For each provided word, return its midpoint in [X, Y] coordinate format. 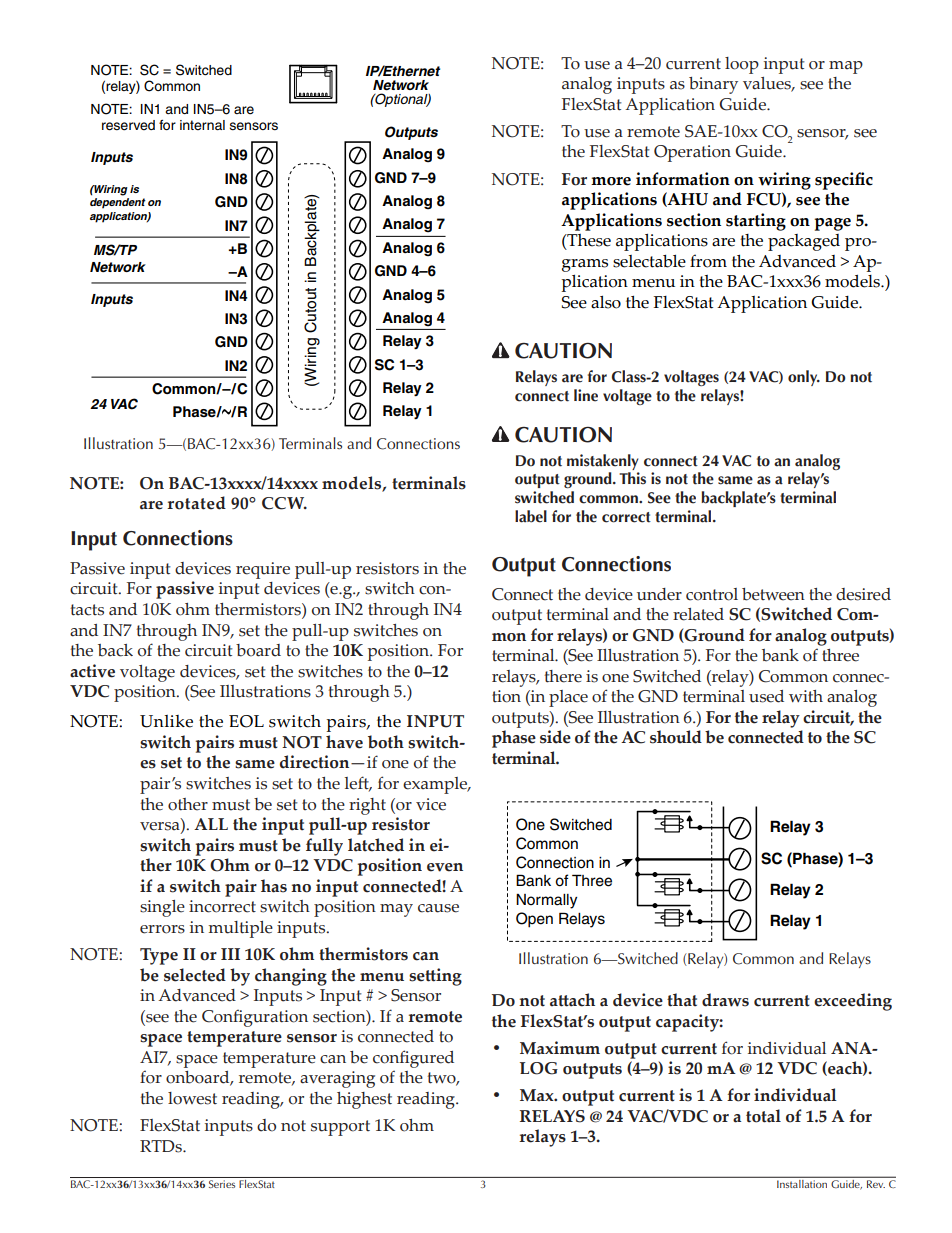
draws [725, 1000]
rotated [196, 503]
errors [162, 929]
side [555, 737]
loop [742, 65]
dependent [118, 203]
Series [222, 1184]
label [531, 516]
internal [202, 125]
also [606, 302]
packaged [804, 242]
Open [534, 920]
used [766, 696]
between [773, 594]
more [611, 181]
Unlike [166, 721]
